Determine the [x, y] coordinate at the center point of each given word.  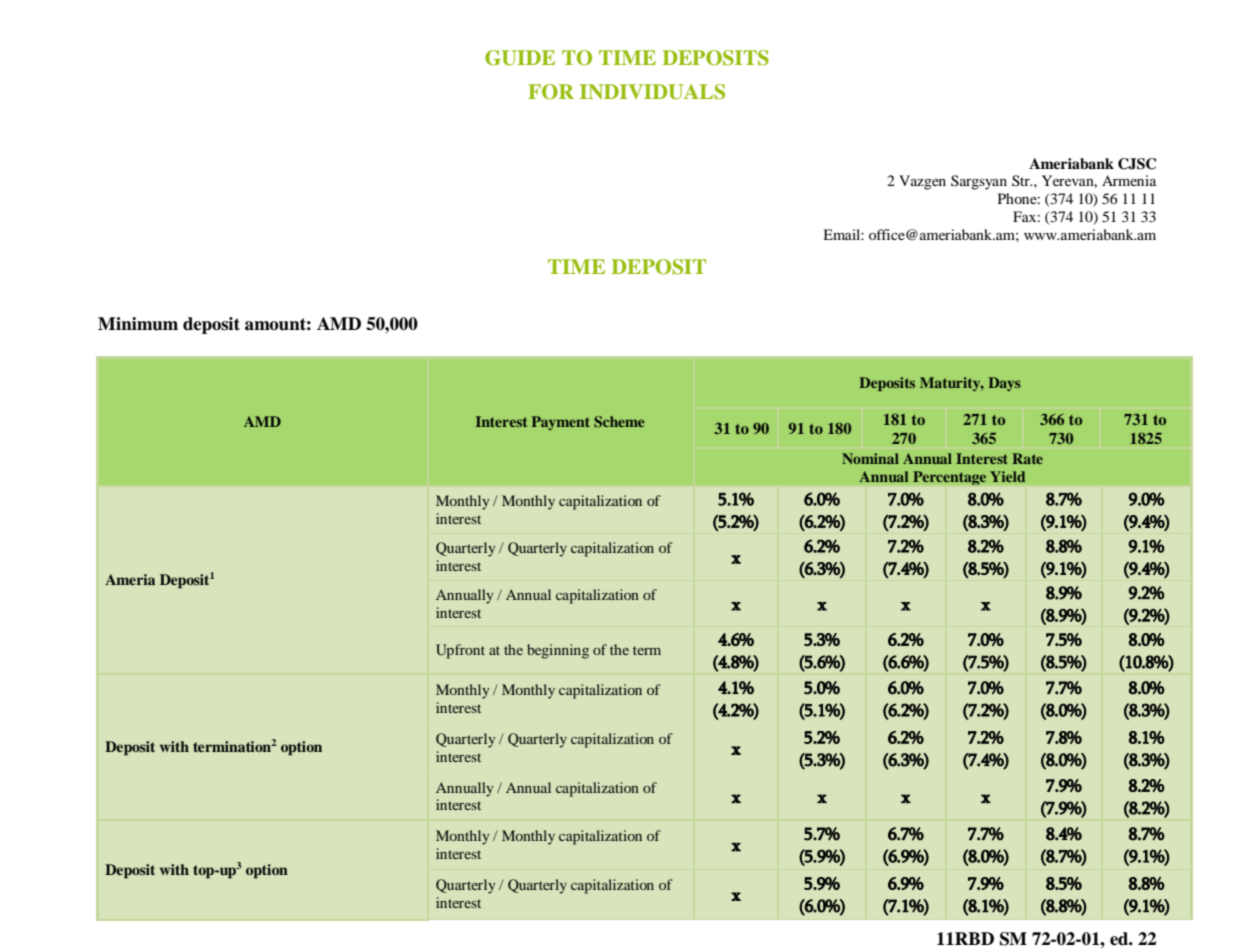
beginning [558, 651]
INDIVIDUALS [652, 92]
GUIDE [520, 58]
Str [1022, 180]
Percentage [949, 478]
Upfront [460, 651]
